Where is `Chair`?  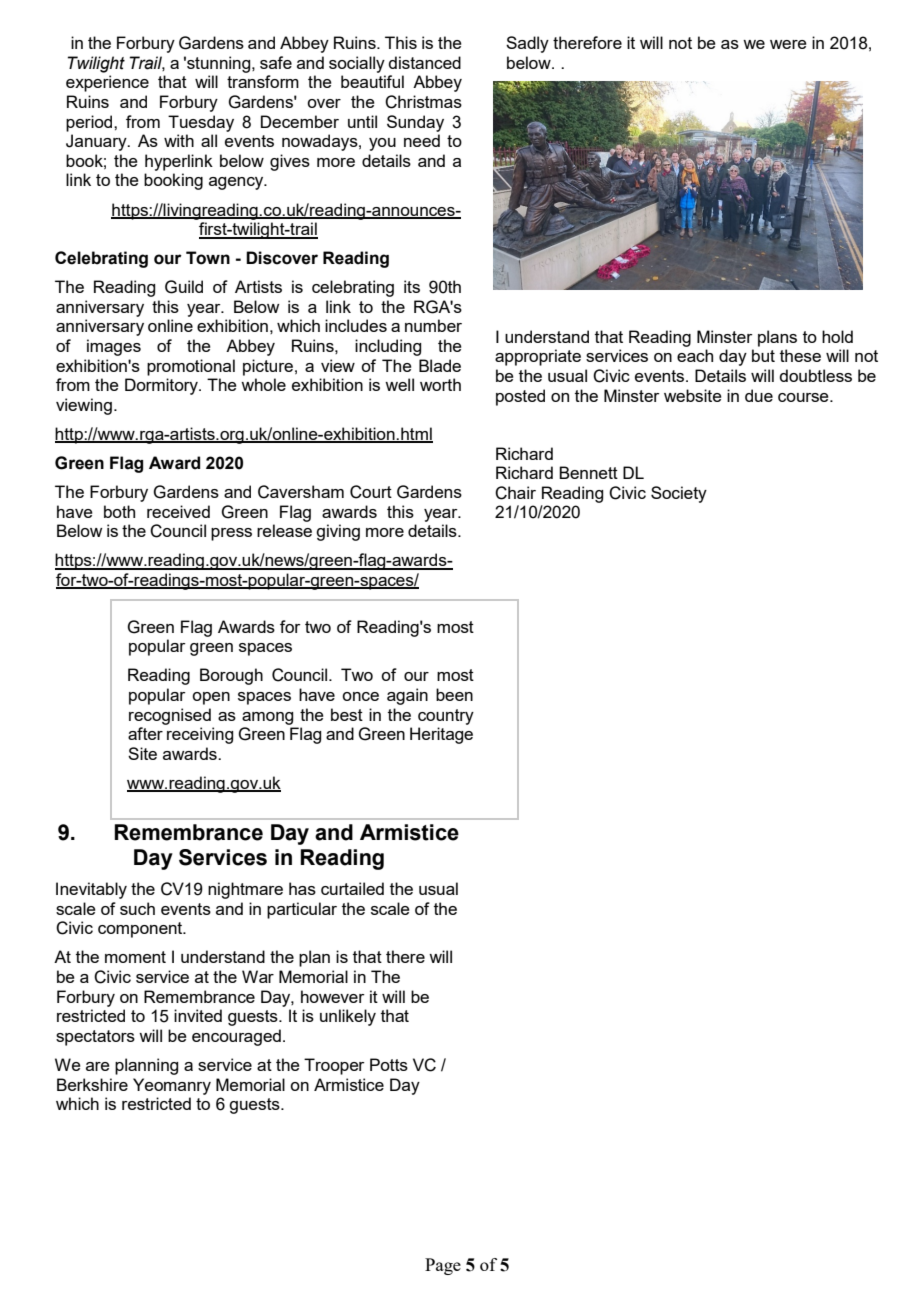
Chair is located at coordinates (515, 493).
